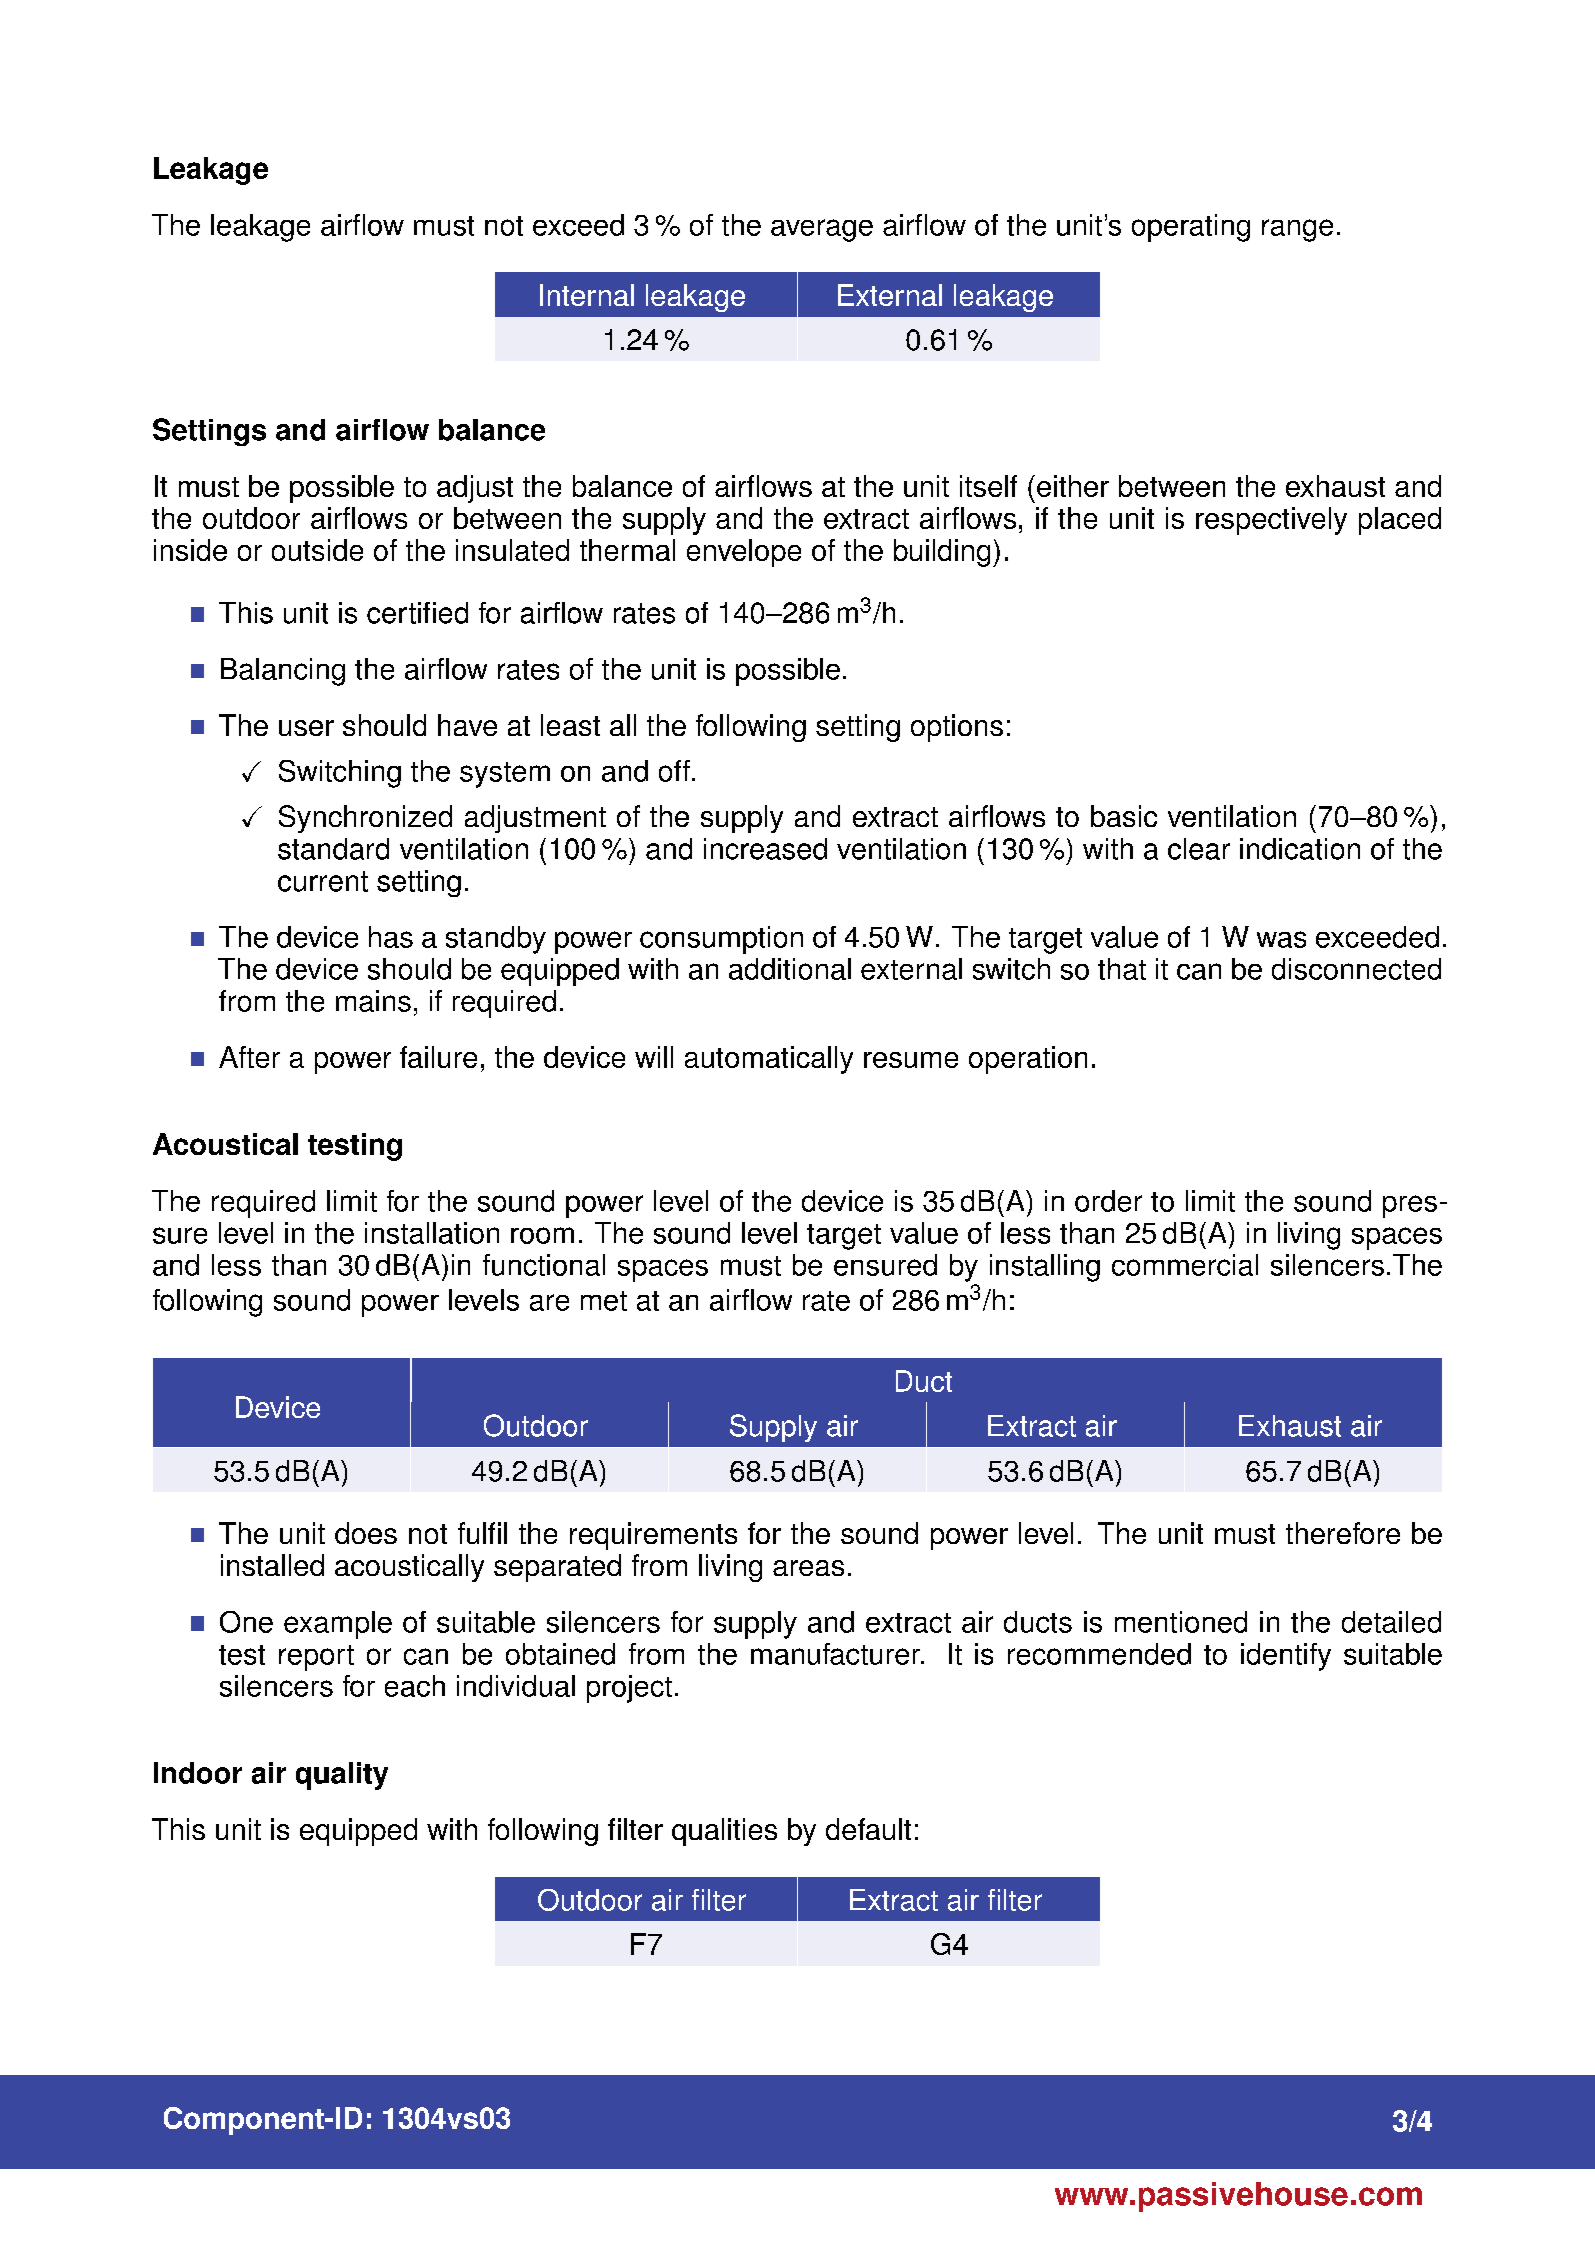 This screenshot has width=1595, height=2256. Describe the element at coordinates (1300, 849) in the screenshot. I see `indication` at that location.
